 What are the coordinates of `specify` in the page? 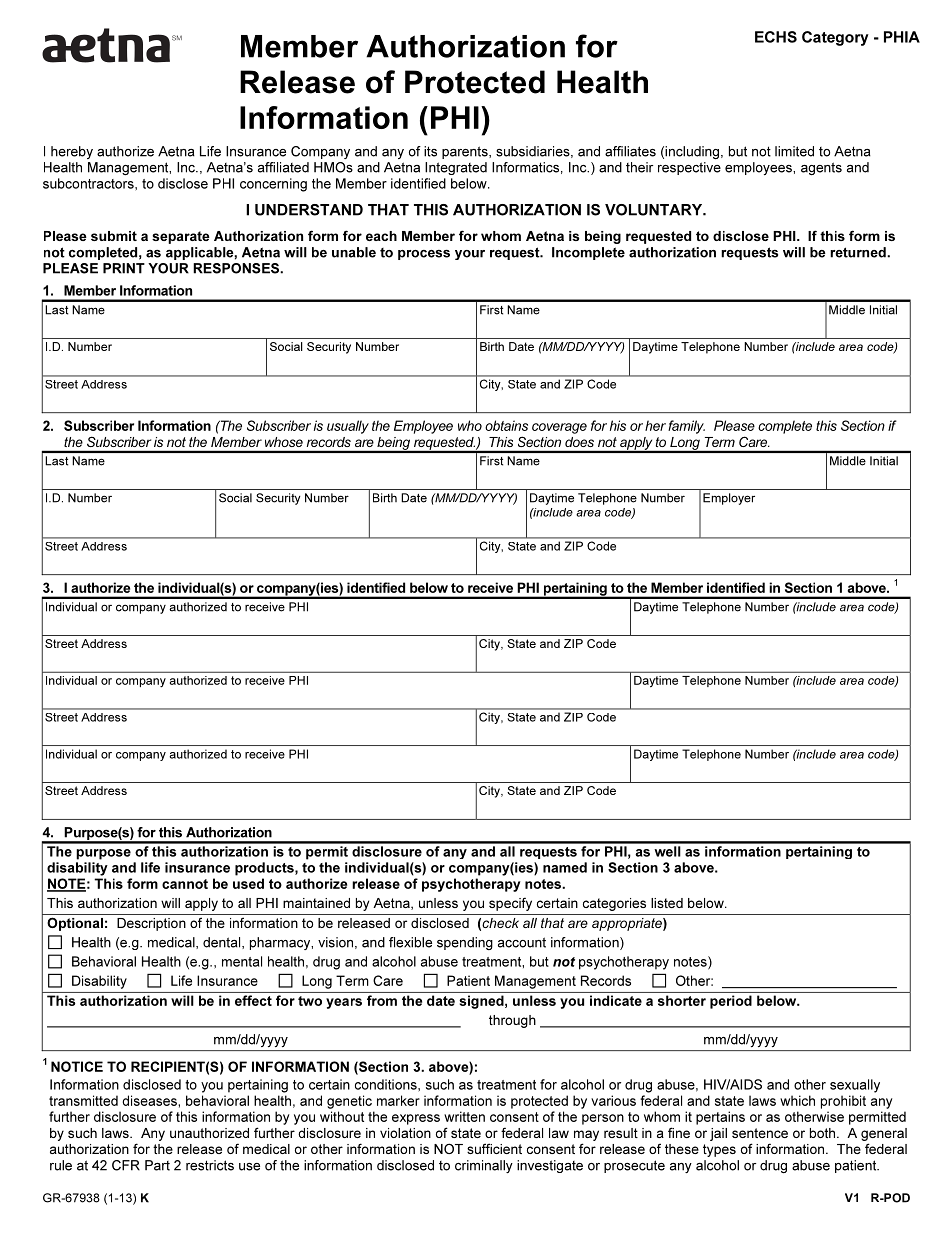 It's located at (510, 904).
